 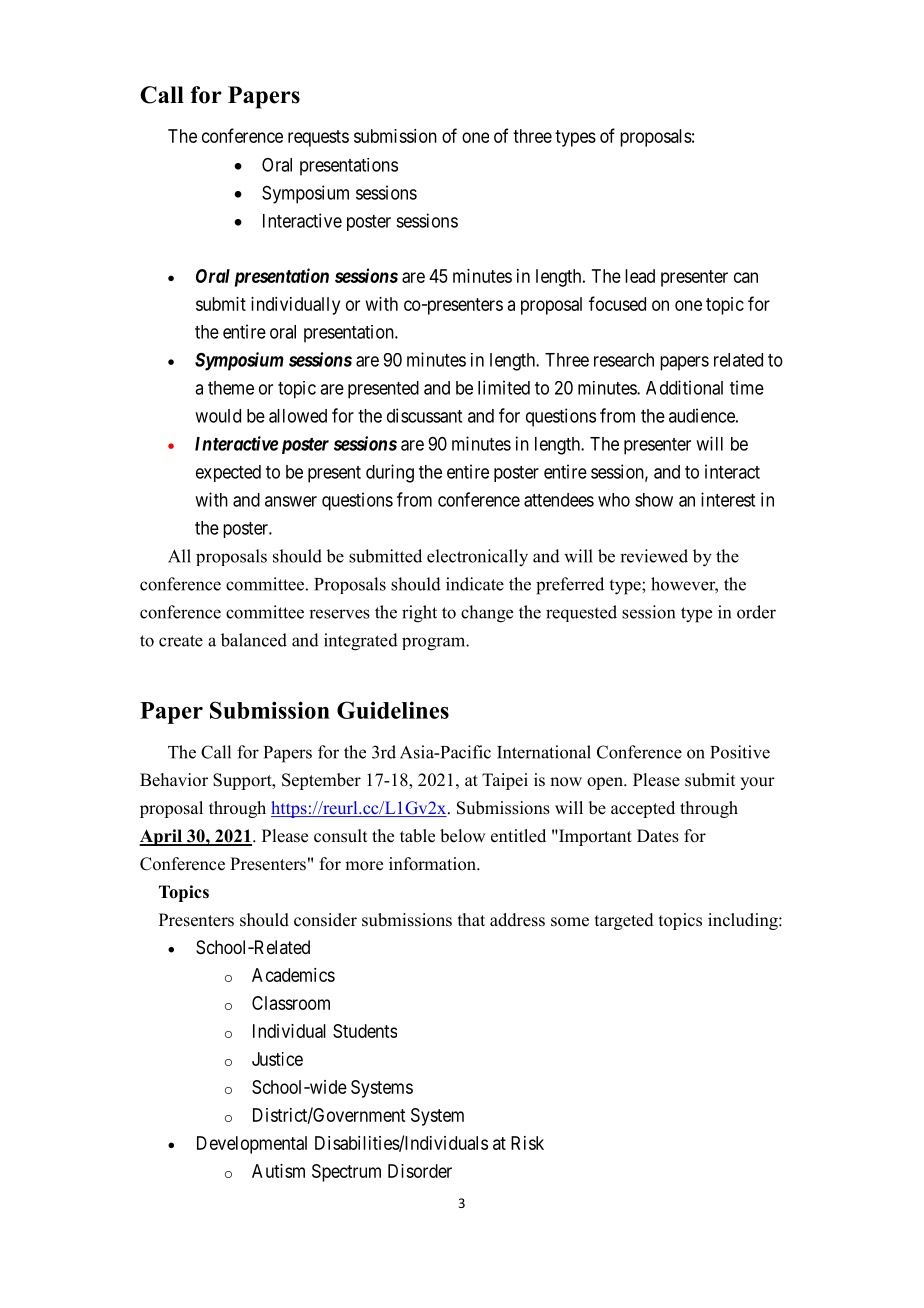 I want to click on lead, so click(x=640, y=276).
